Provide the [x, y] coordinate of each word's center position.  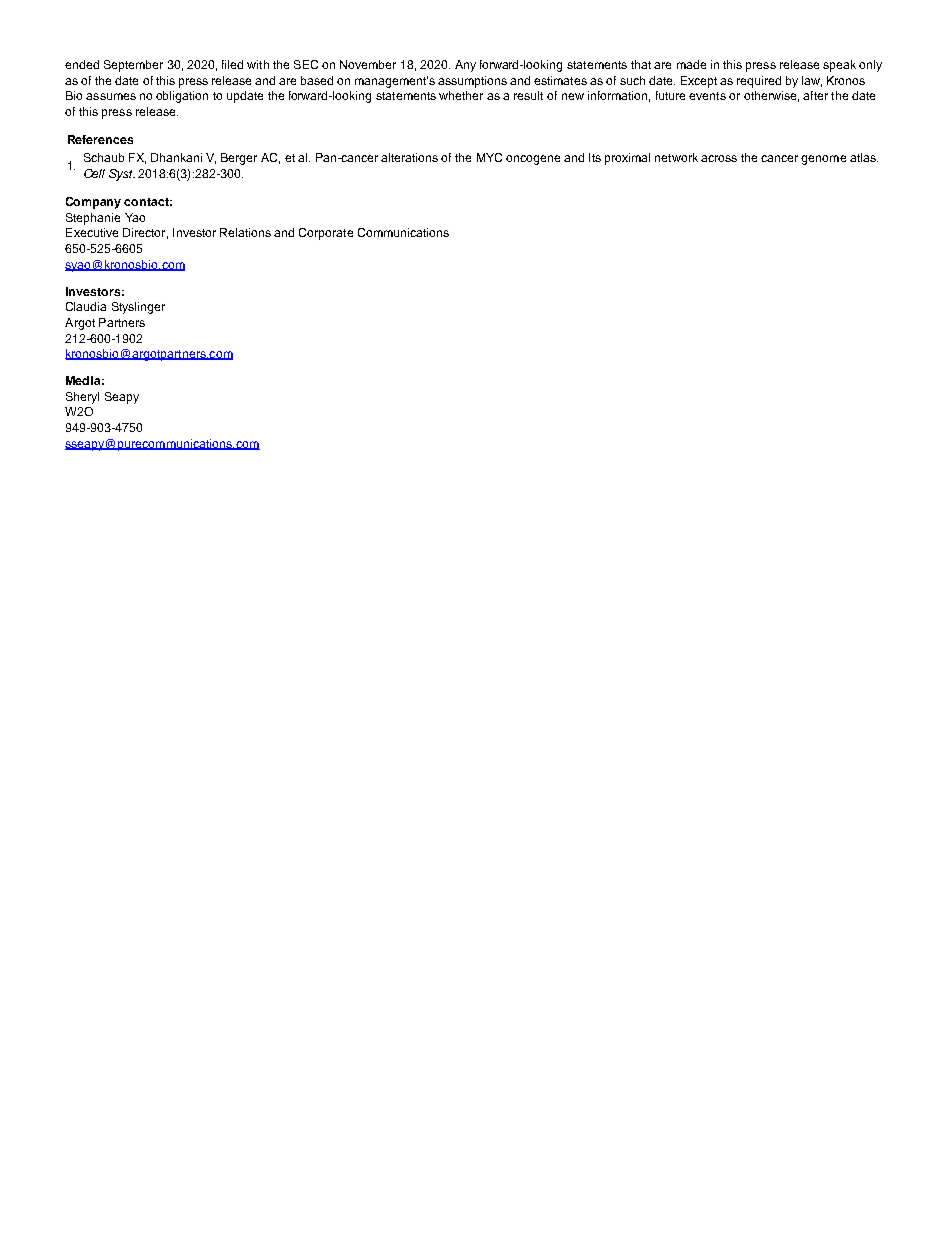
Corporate [326, 234]
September [133, 66]
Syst [122, 175]
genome [823, 160]
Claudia [86, 306]
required [759, 82]
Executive [92, 232]
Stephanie [93, 219]
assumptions [472, 82]
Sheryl [82, 398]
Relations [245, 232]
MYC [489, 157]
